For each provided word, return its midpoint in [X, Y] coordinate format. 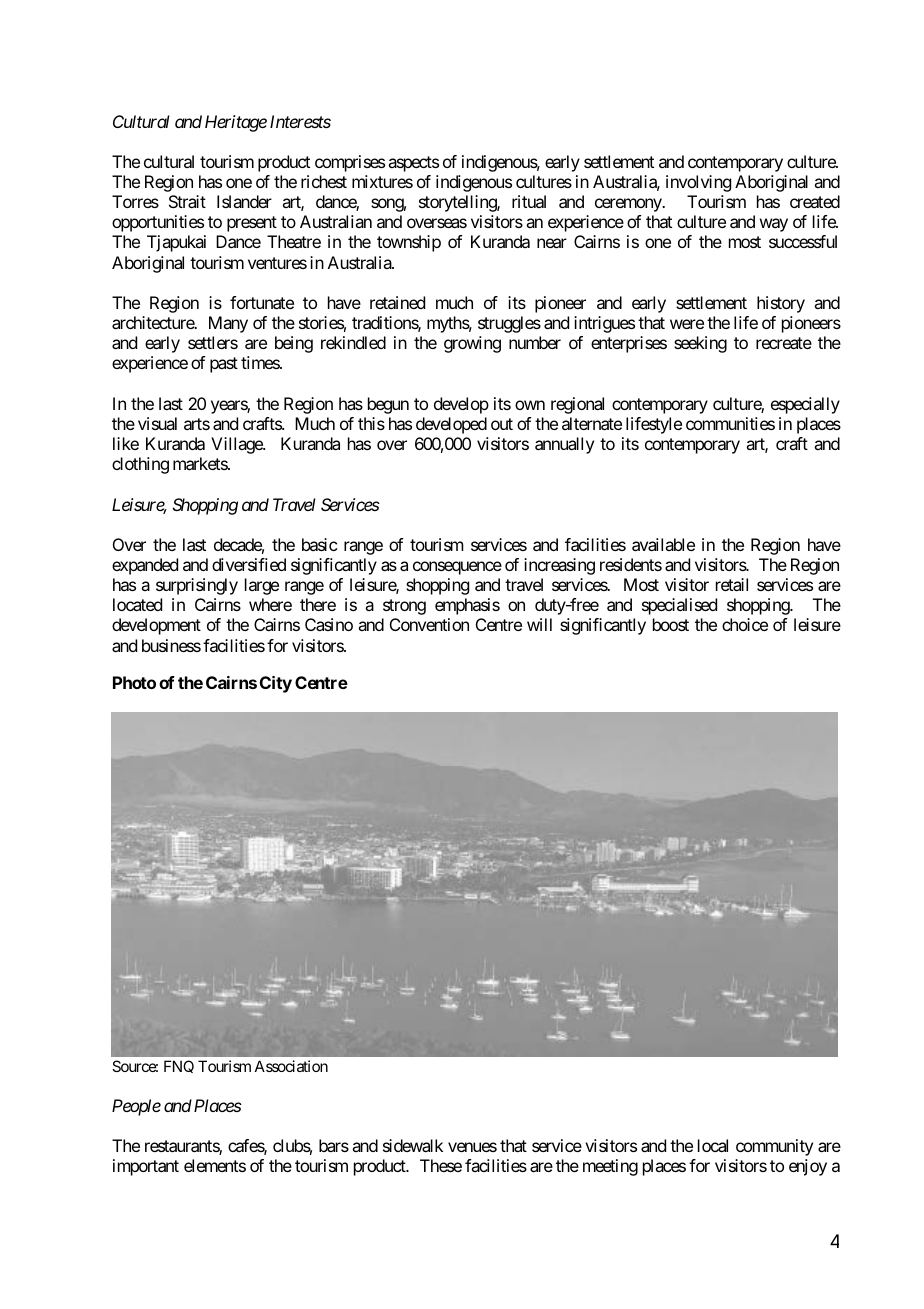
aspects [413, 164]
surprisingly [197, 586]
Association [291, 1066]
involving [698, 183]
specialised [679, 606]
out [502, 424]
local [713, 1145]
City [276, 684]
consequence [457, 568]
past [224, 365]
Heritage [236, 123]
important [146, 1167]
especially [805, 405]
